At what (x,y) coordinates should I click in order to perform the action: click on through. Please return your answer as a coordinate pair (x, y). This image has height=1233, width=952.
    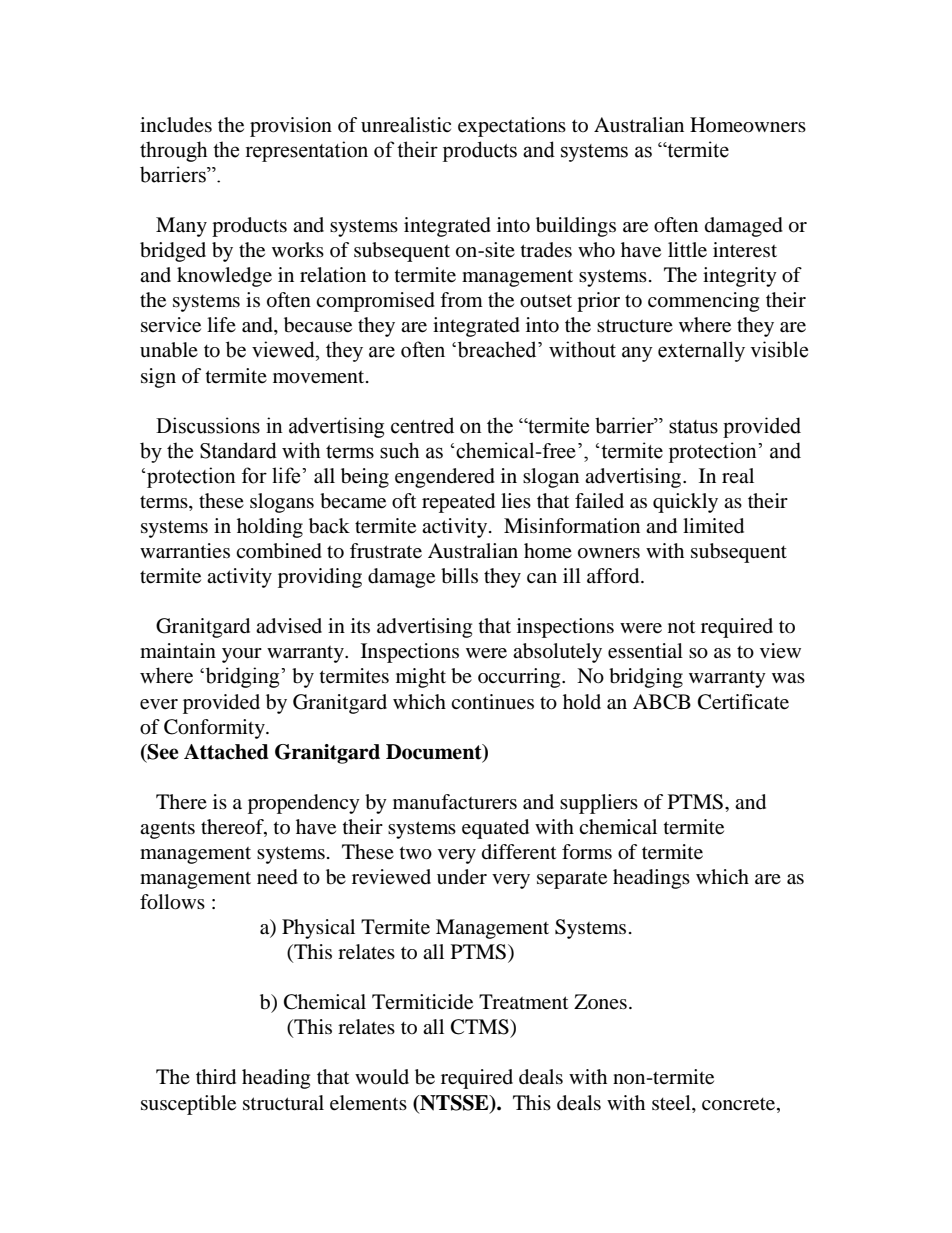
    Looking at the image, I should click on (173, 151).
